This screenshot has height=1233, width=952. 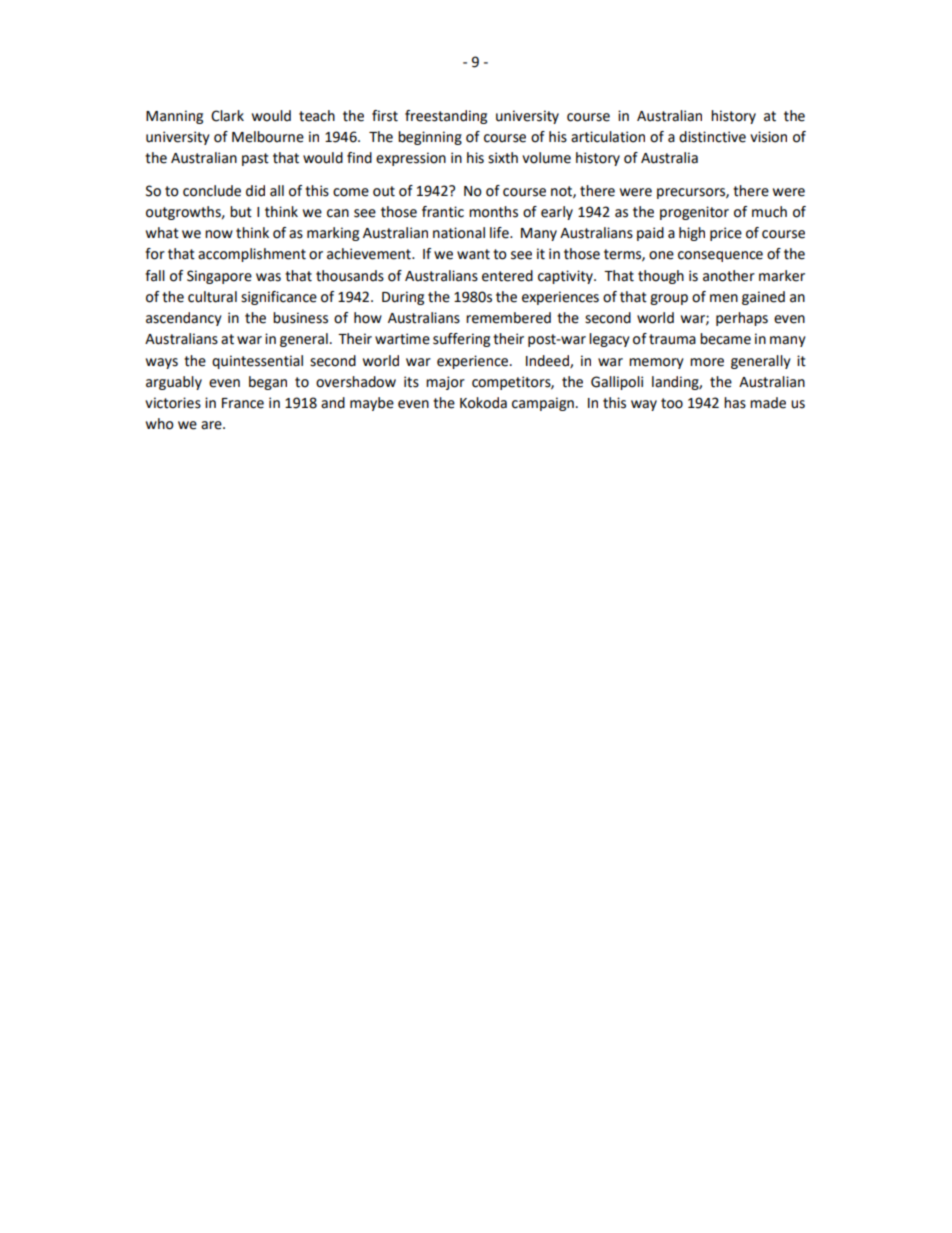 What do you see at coordinates (243, 403) in the screenshot?
I see `France` at bounding box center [243, 403].
